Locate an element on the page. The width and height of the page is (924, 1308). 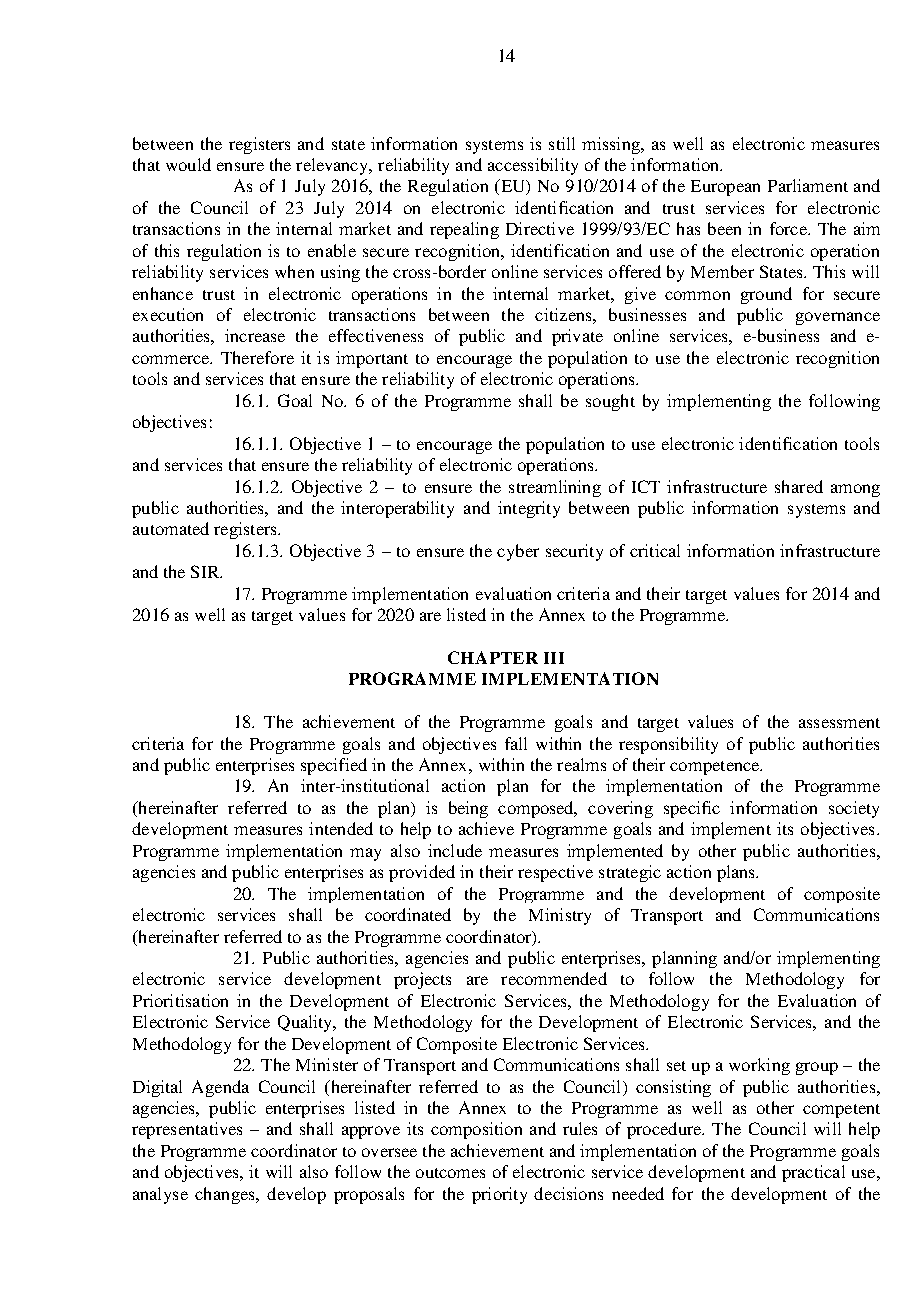
changes is located at coordinates (226, 1195).
